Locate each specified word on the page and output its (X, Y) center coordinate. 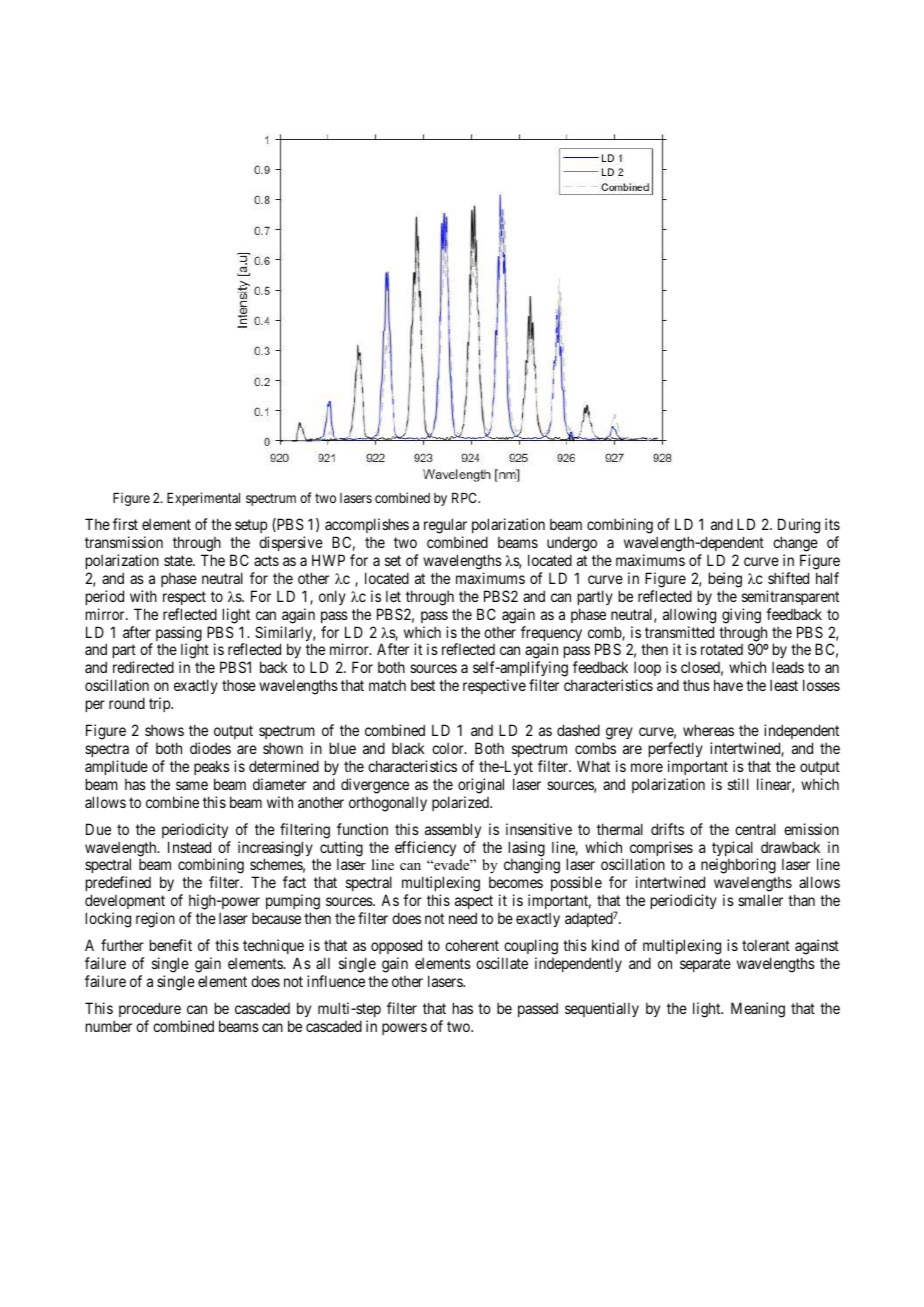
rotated (722, 649)
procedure (150, 1009)
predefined (118, 885)
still (738, 784)
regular (445, 527)
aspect (474, 904)
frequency (551, 635)
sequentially (602, 1009)
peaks (212, 767)
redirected (143, 667)
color (449, 748)
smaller (760, 900)
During (799, 527)
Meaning (758, 1010)
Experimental (203, 499)
